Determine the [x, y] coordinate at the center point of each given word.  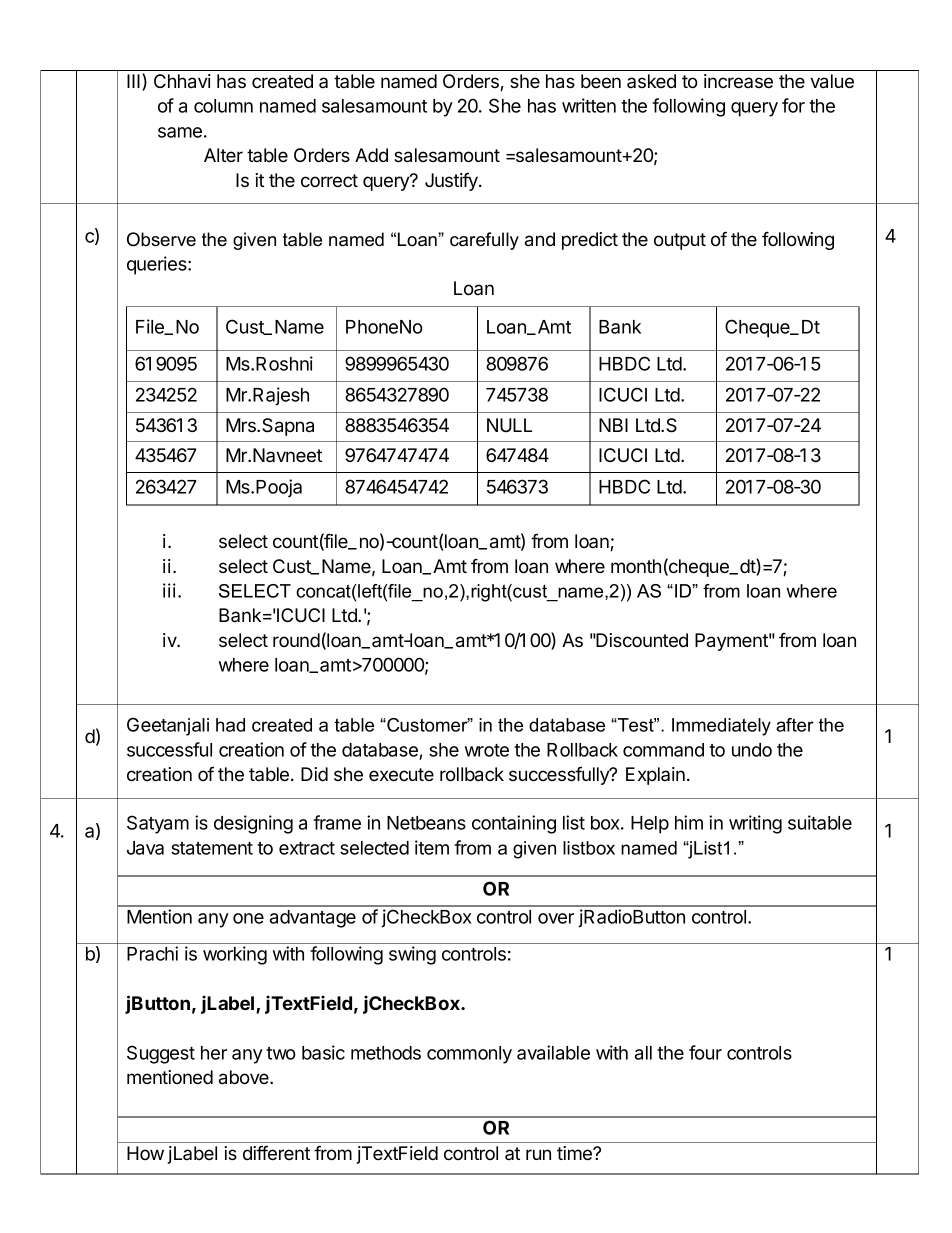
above [245, 1077]
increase [738, 81]
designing [253, 824]
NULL [509, 425]
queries [158, 265]
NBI [613, 425]
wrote [487, 750]
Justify [452, 181]
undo [752, 750]
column [223, 106]
